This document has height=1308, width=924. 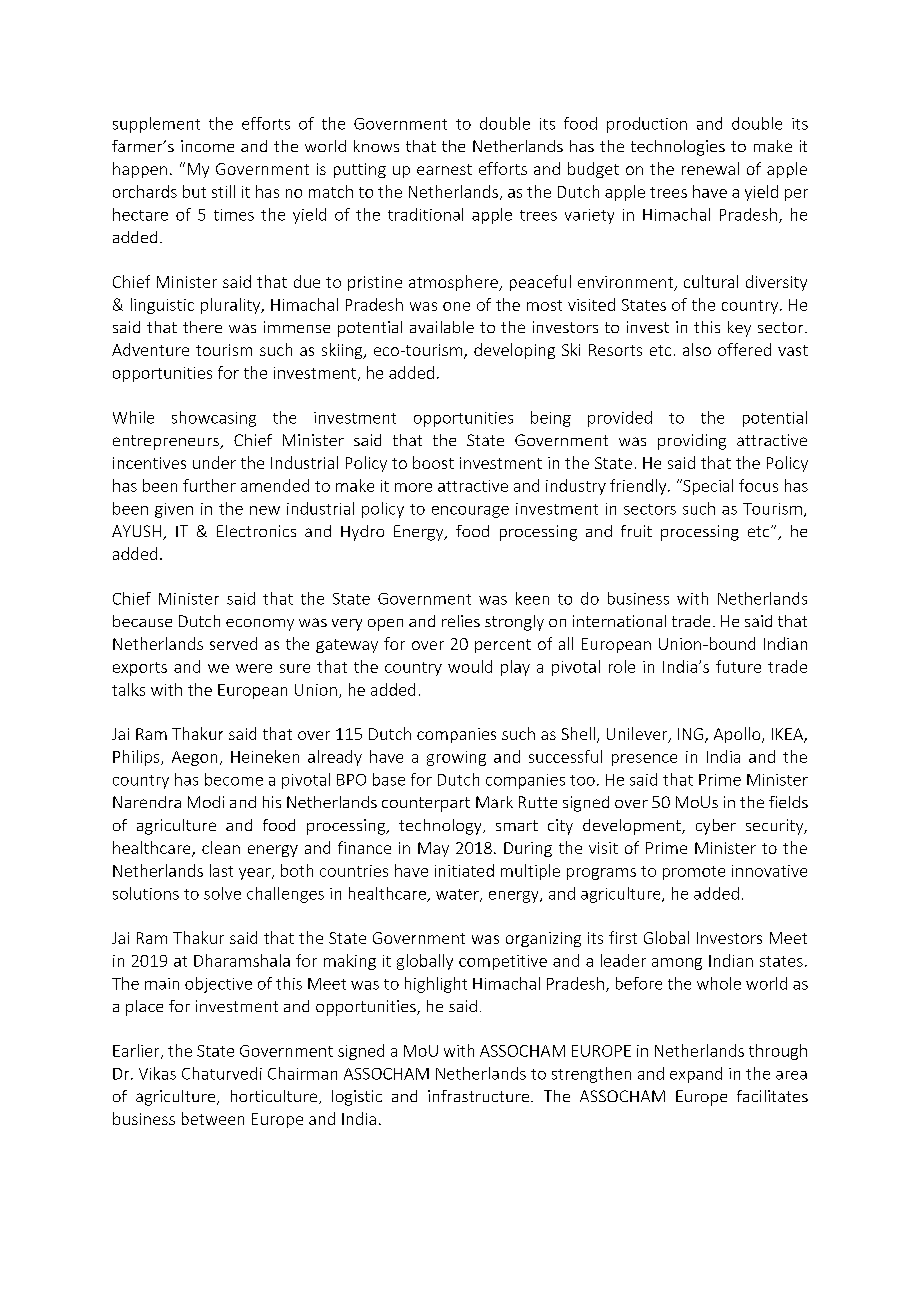 I want to click on relies, so click(x=461, y=621).
